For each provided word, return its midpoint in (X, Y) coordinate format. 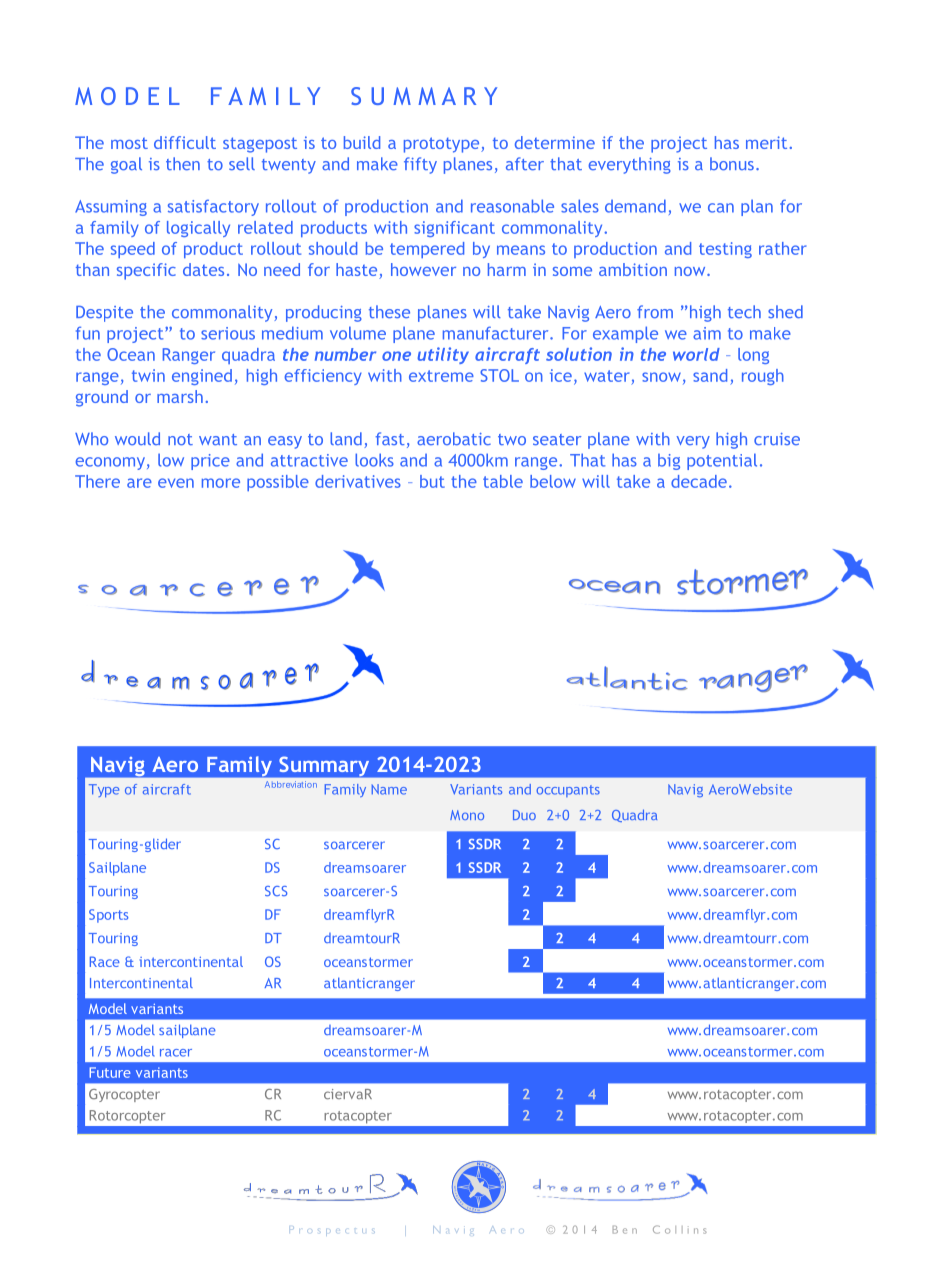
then (183, 163)
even (176, 483)
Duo (524, 815)
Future (110, 1072)
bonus (732, 163)
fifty (420, 165)
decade (699, 481)
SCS (276, 891)
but (432, 481)
